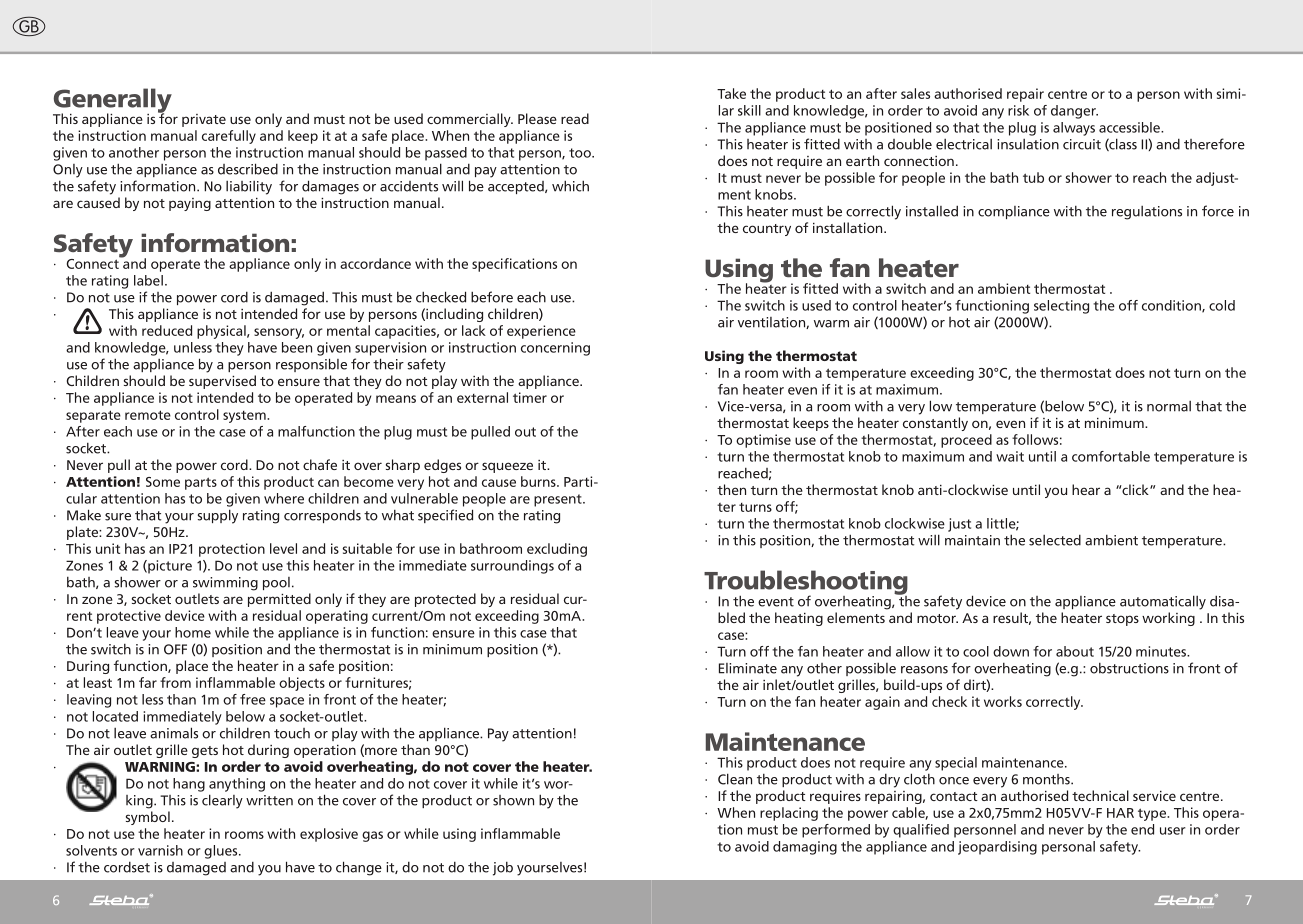  What do you see at coordinates (1173, 831) in the screenshot?
I see `user` at bounding box center [1173, 831].
